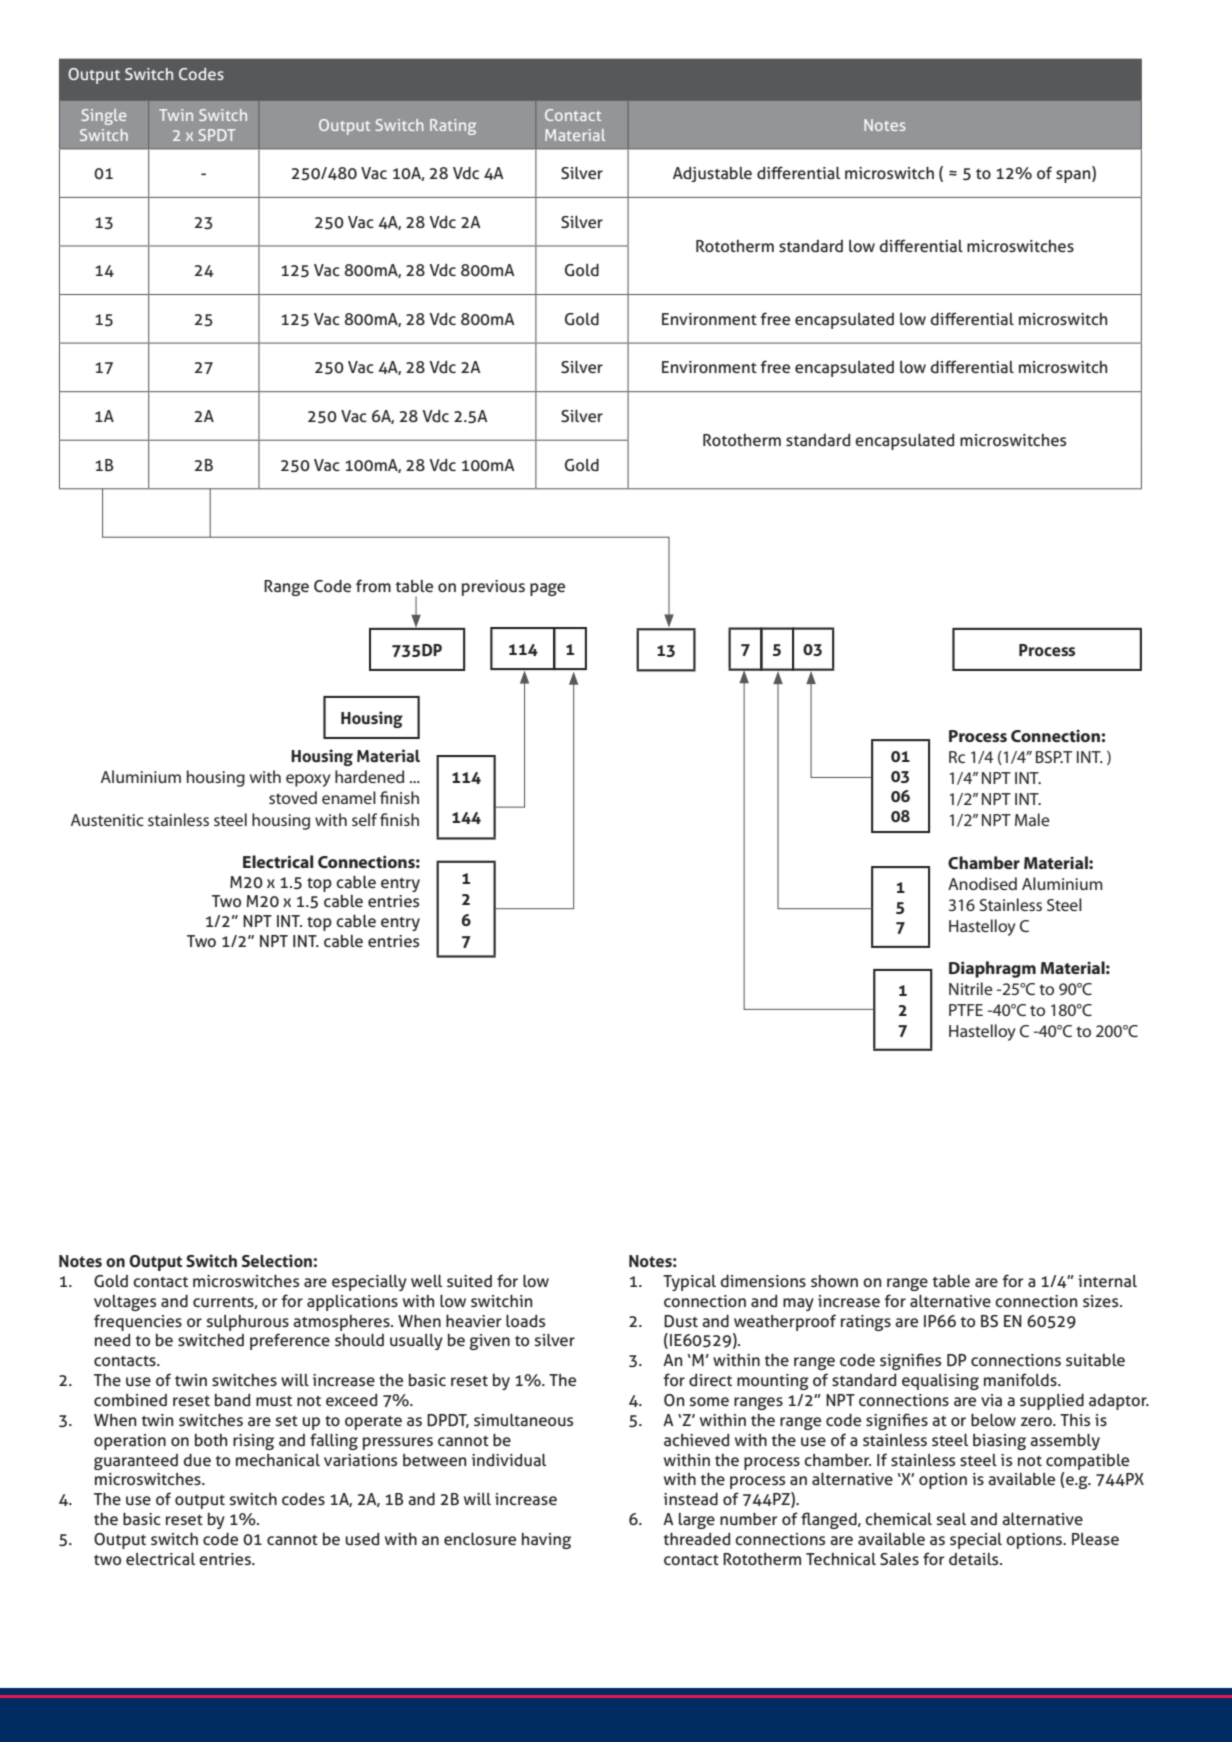 This document has height=1742, width=1232. I want to click on epoxy, so click(308, 780).
